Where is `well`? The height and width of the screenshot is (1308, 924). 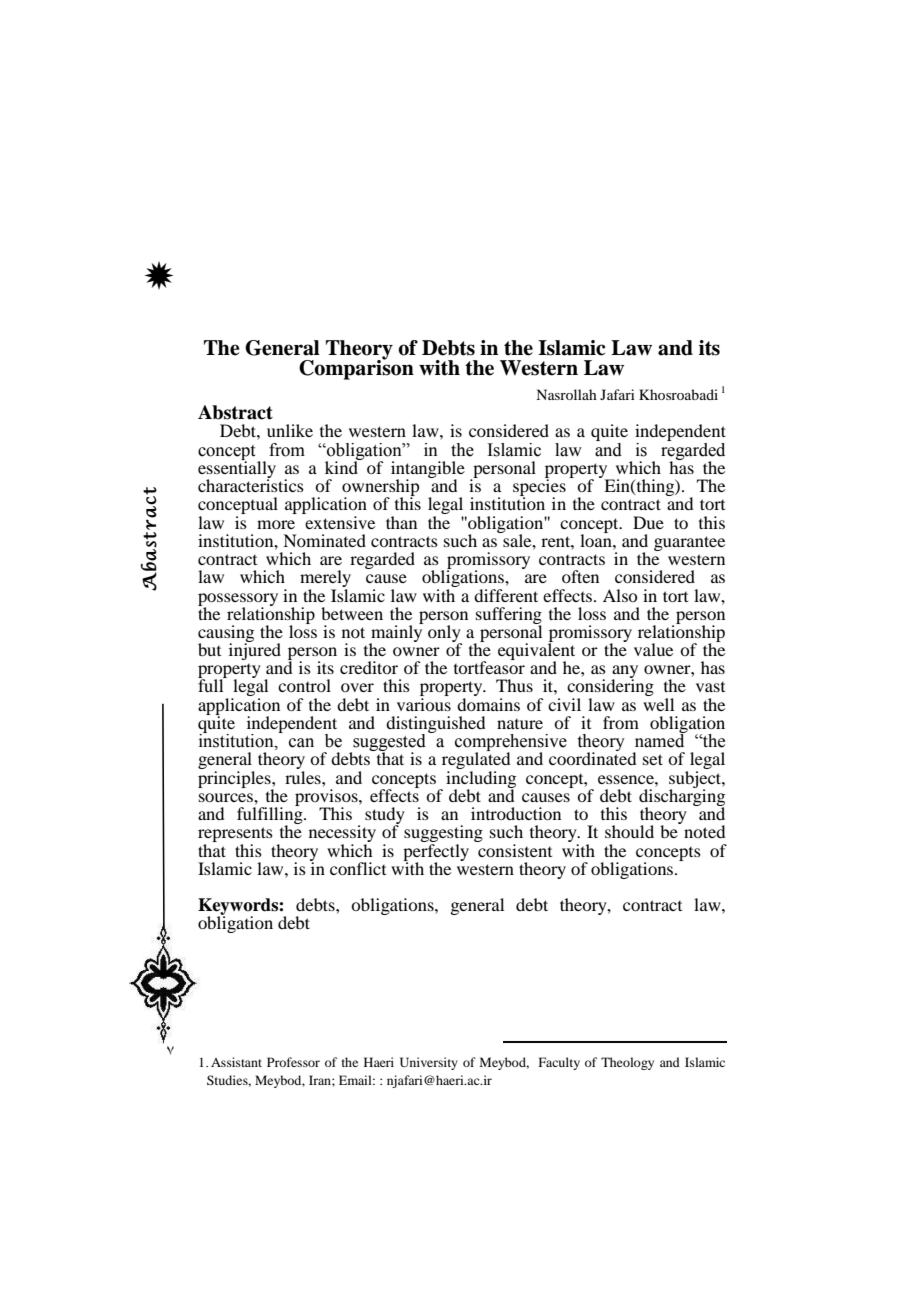
well is located at coordinates (658, 704).
